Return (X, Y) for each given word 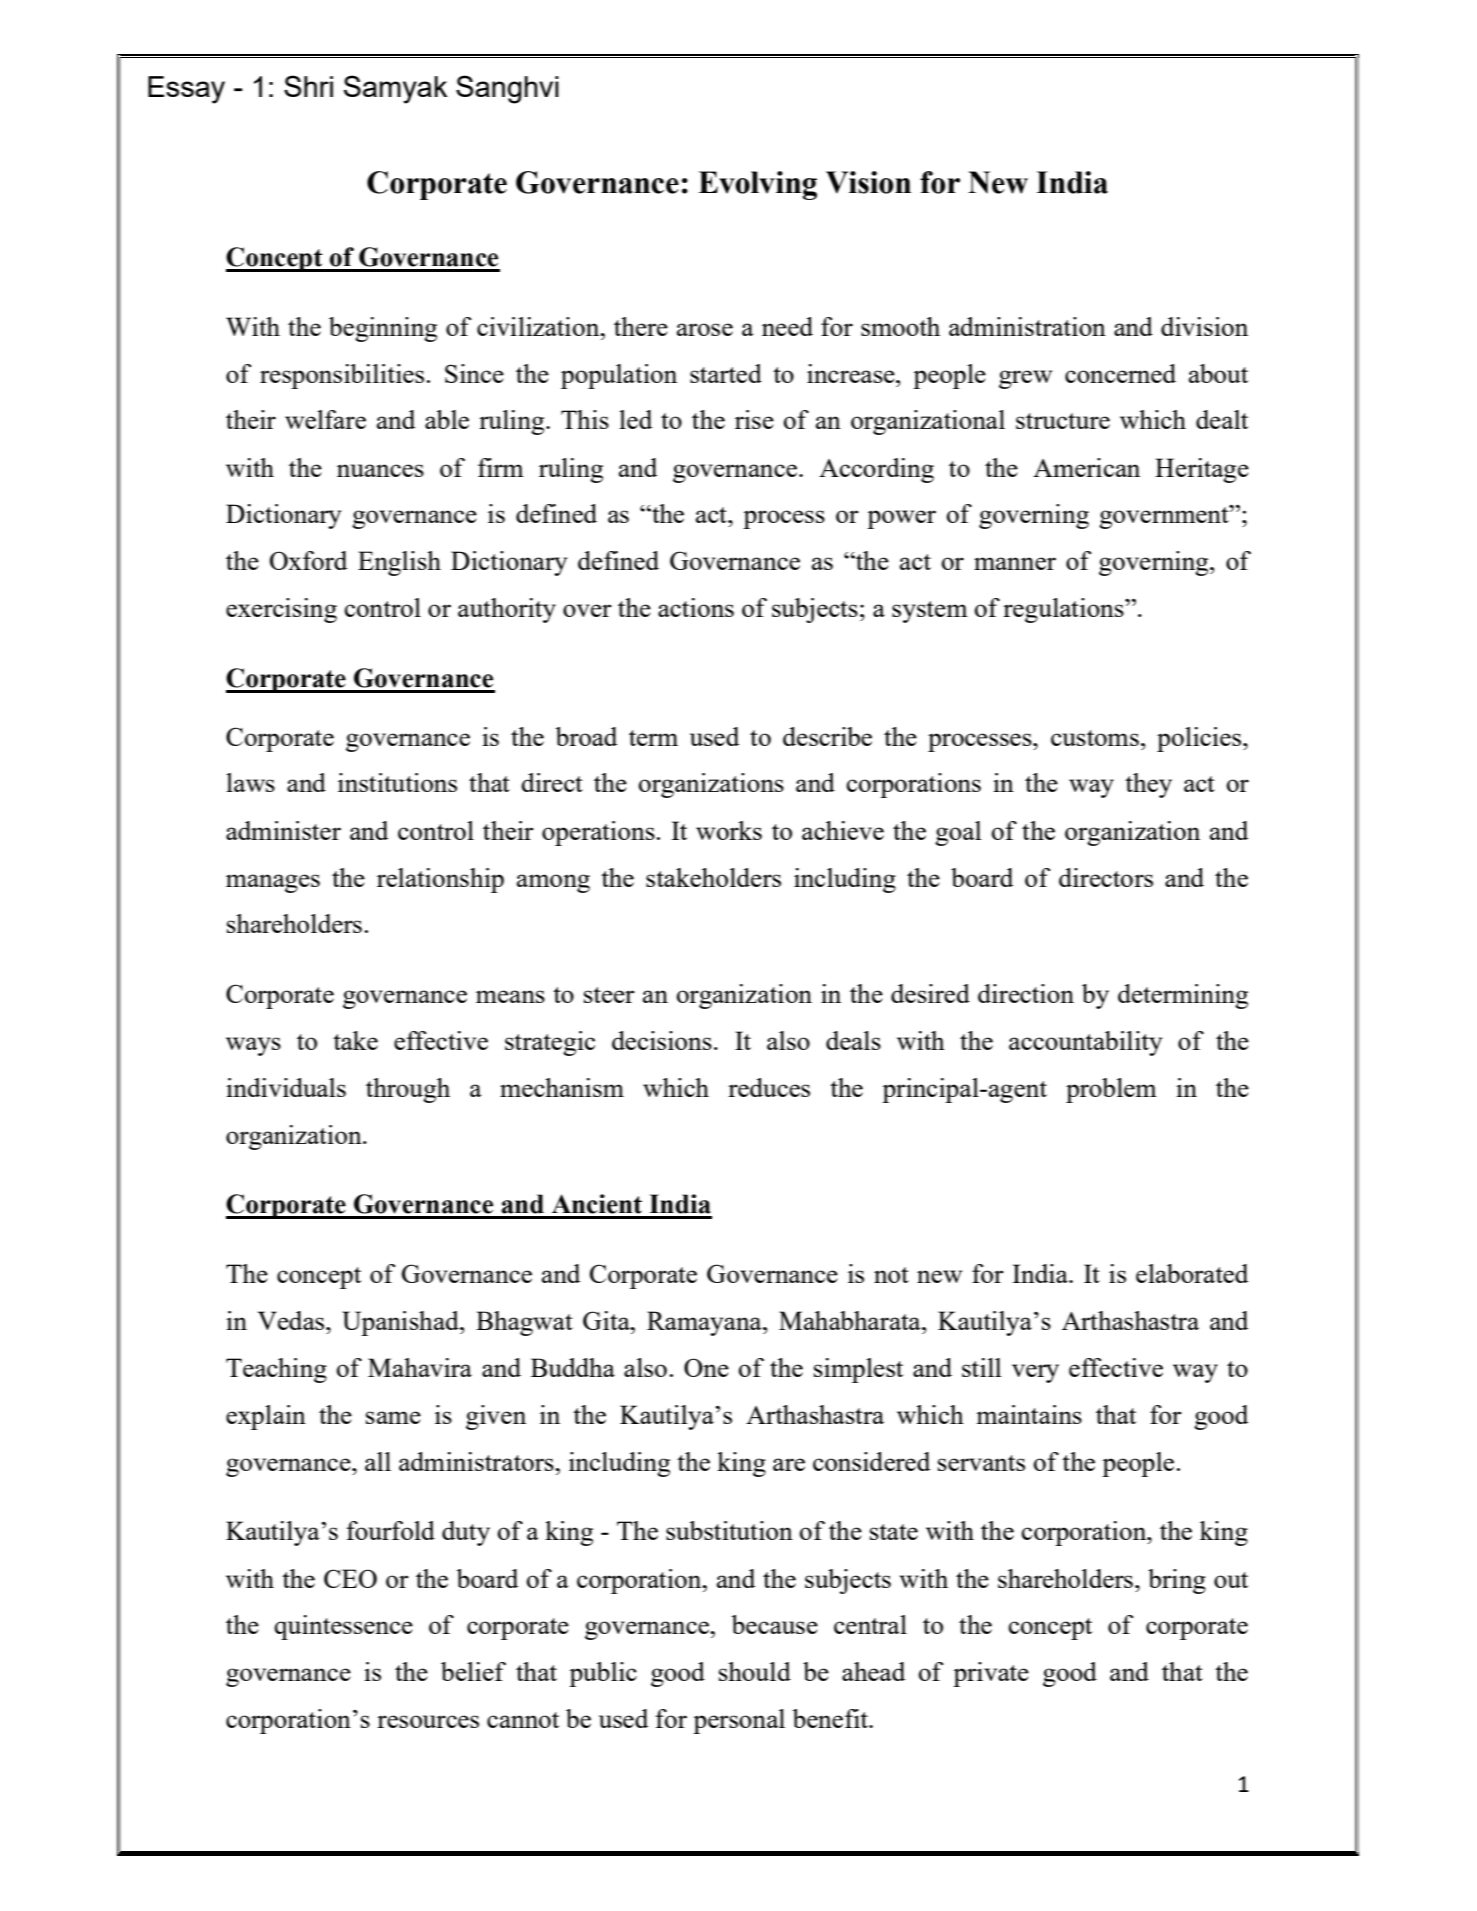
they (1148, 785)
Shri (308, 86)
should (755, 1671)
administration (1027, 326)
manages (273, 883)
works (729, 830)
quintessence (343, 1627)
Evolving (757, 185)
